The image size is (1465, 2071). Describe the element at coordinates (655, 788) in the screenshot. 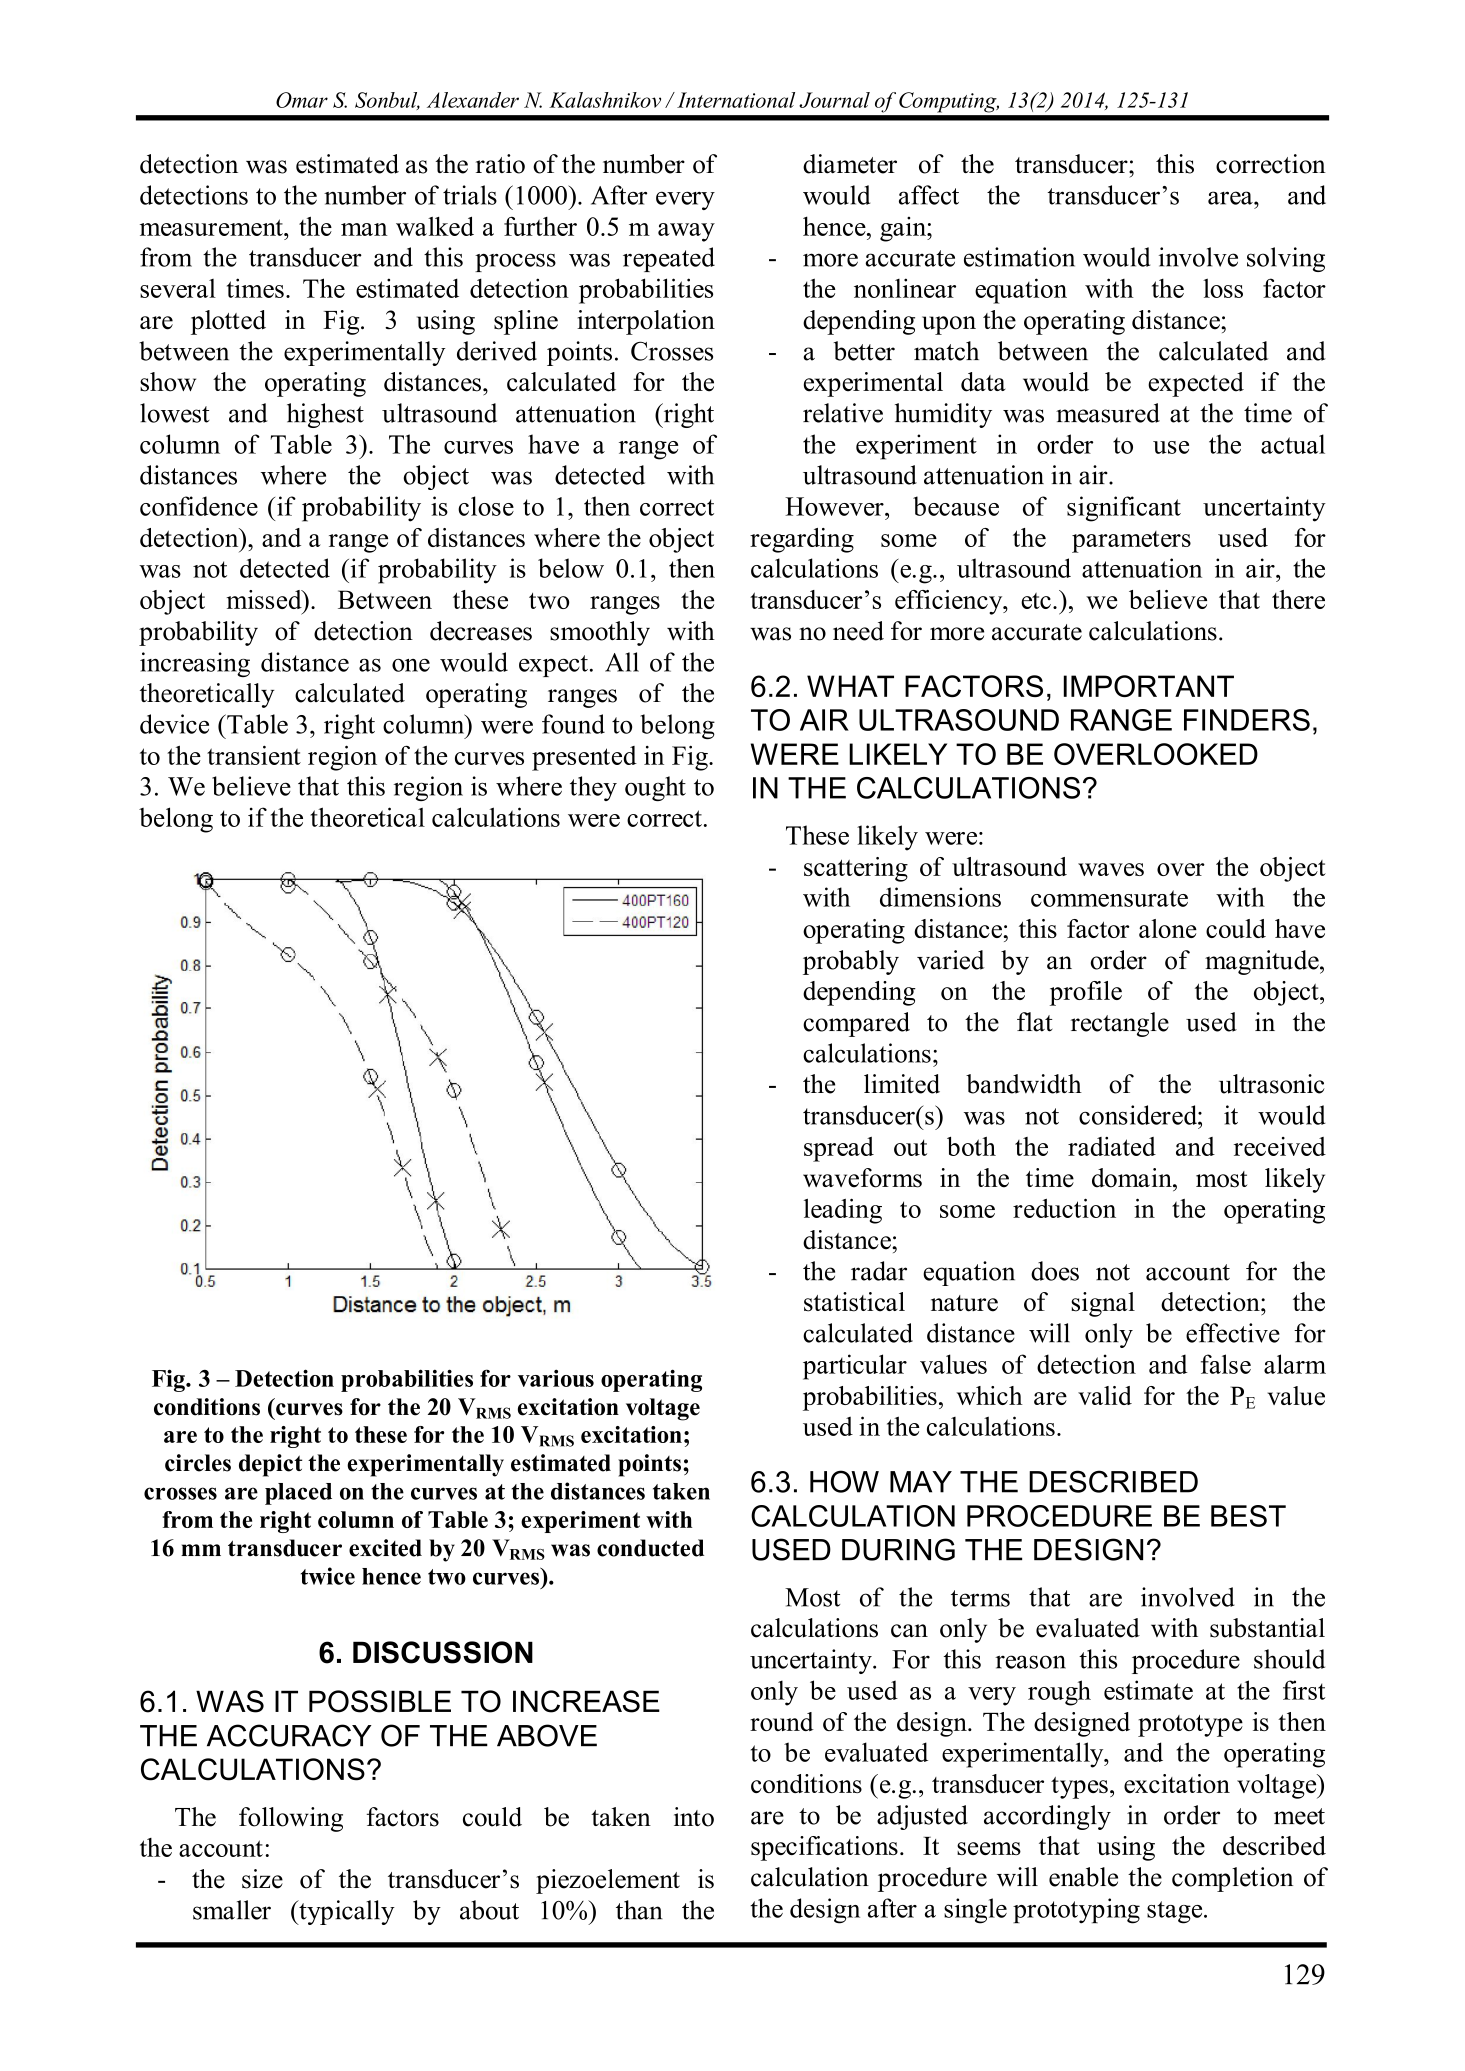

I see `ought` at that location.
